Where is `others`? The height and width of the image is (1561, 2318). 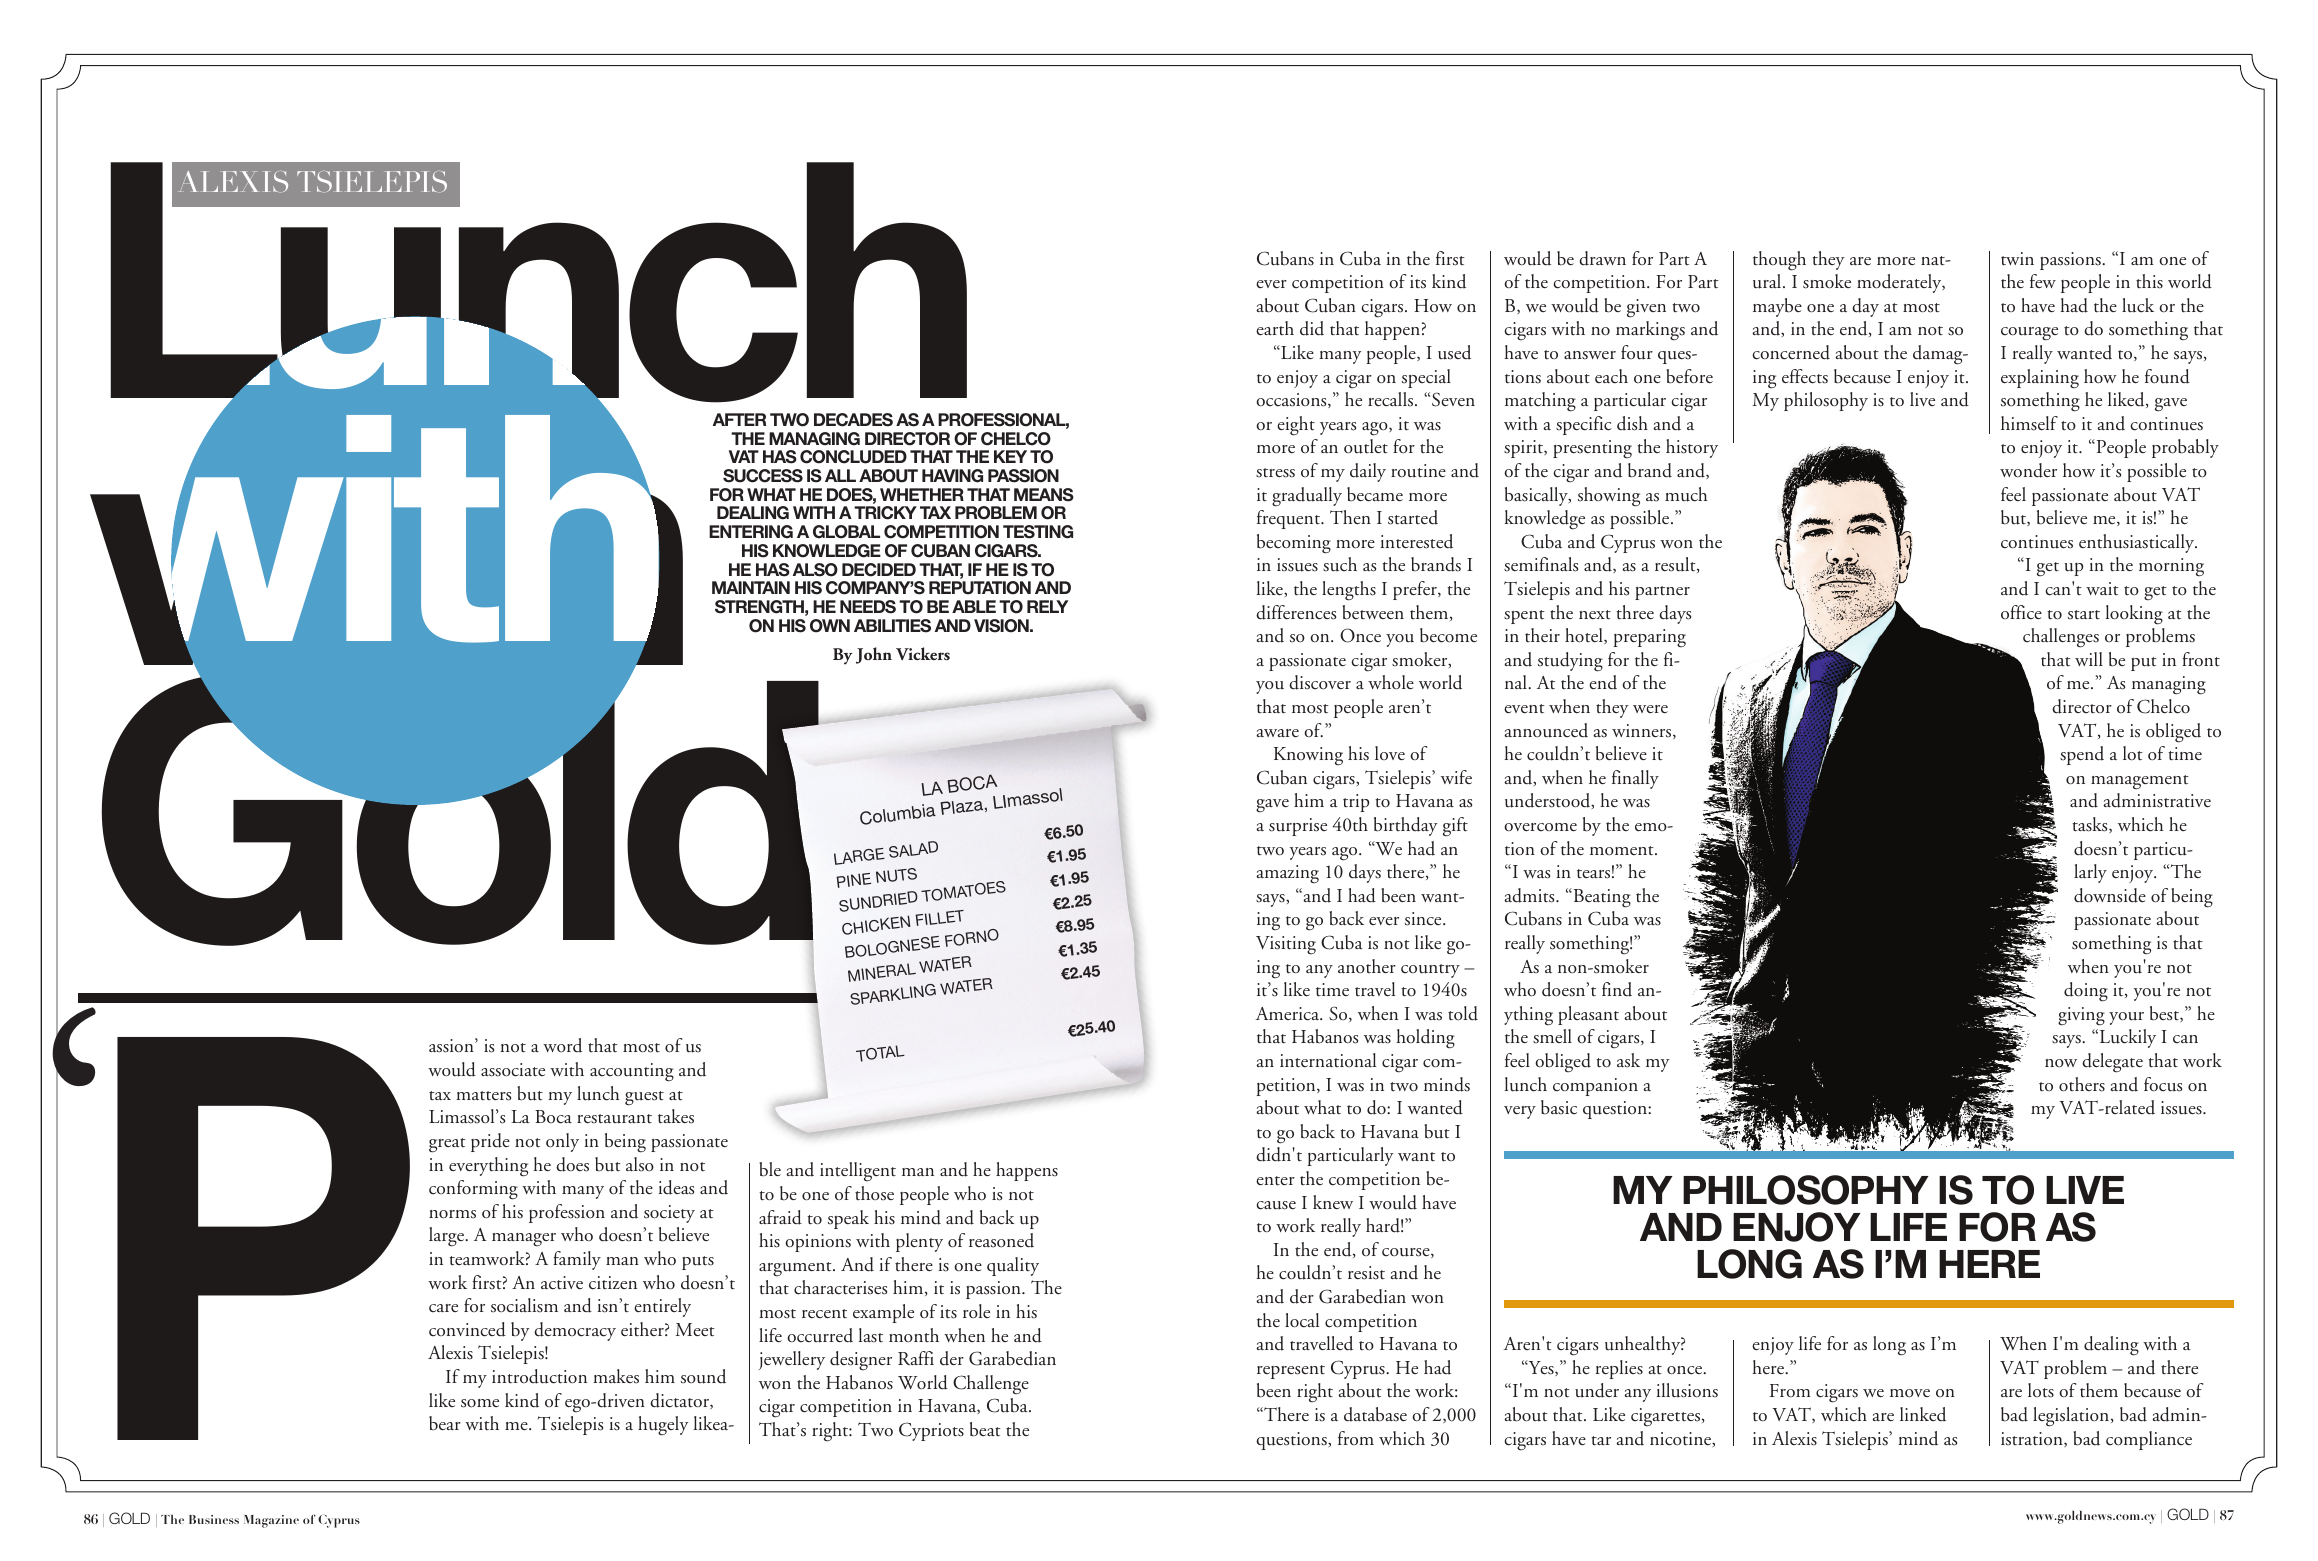 others is located at coordinates (2082, 1084).
